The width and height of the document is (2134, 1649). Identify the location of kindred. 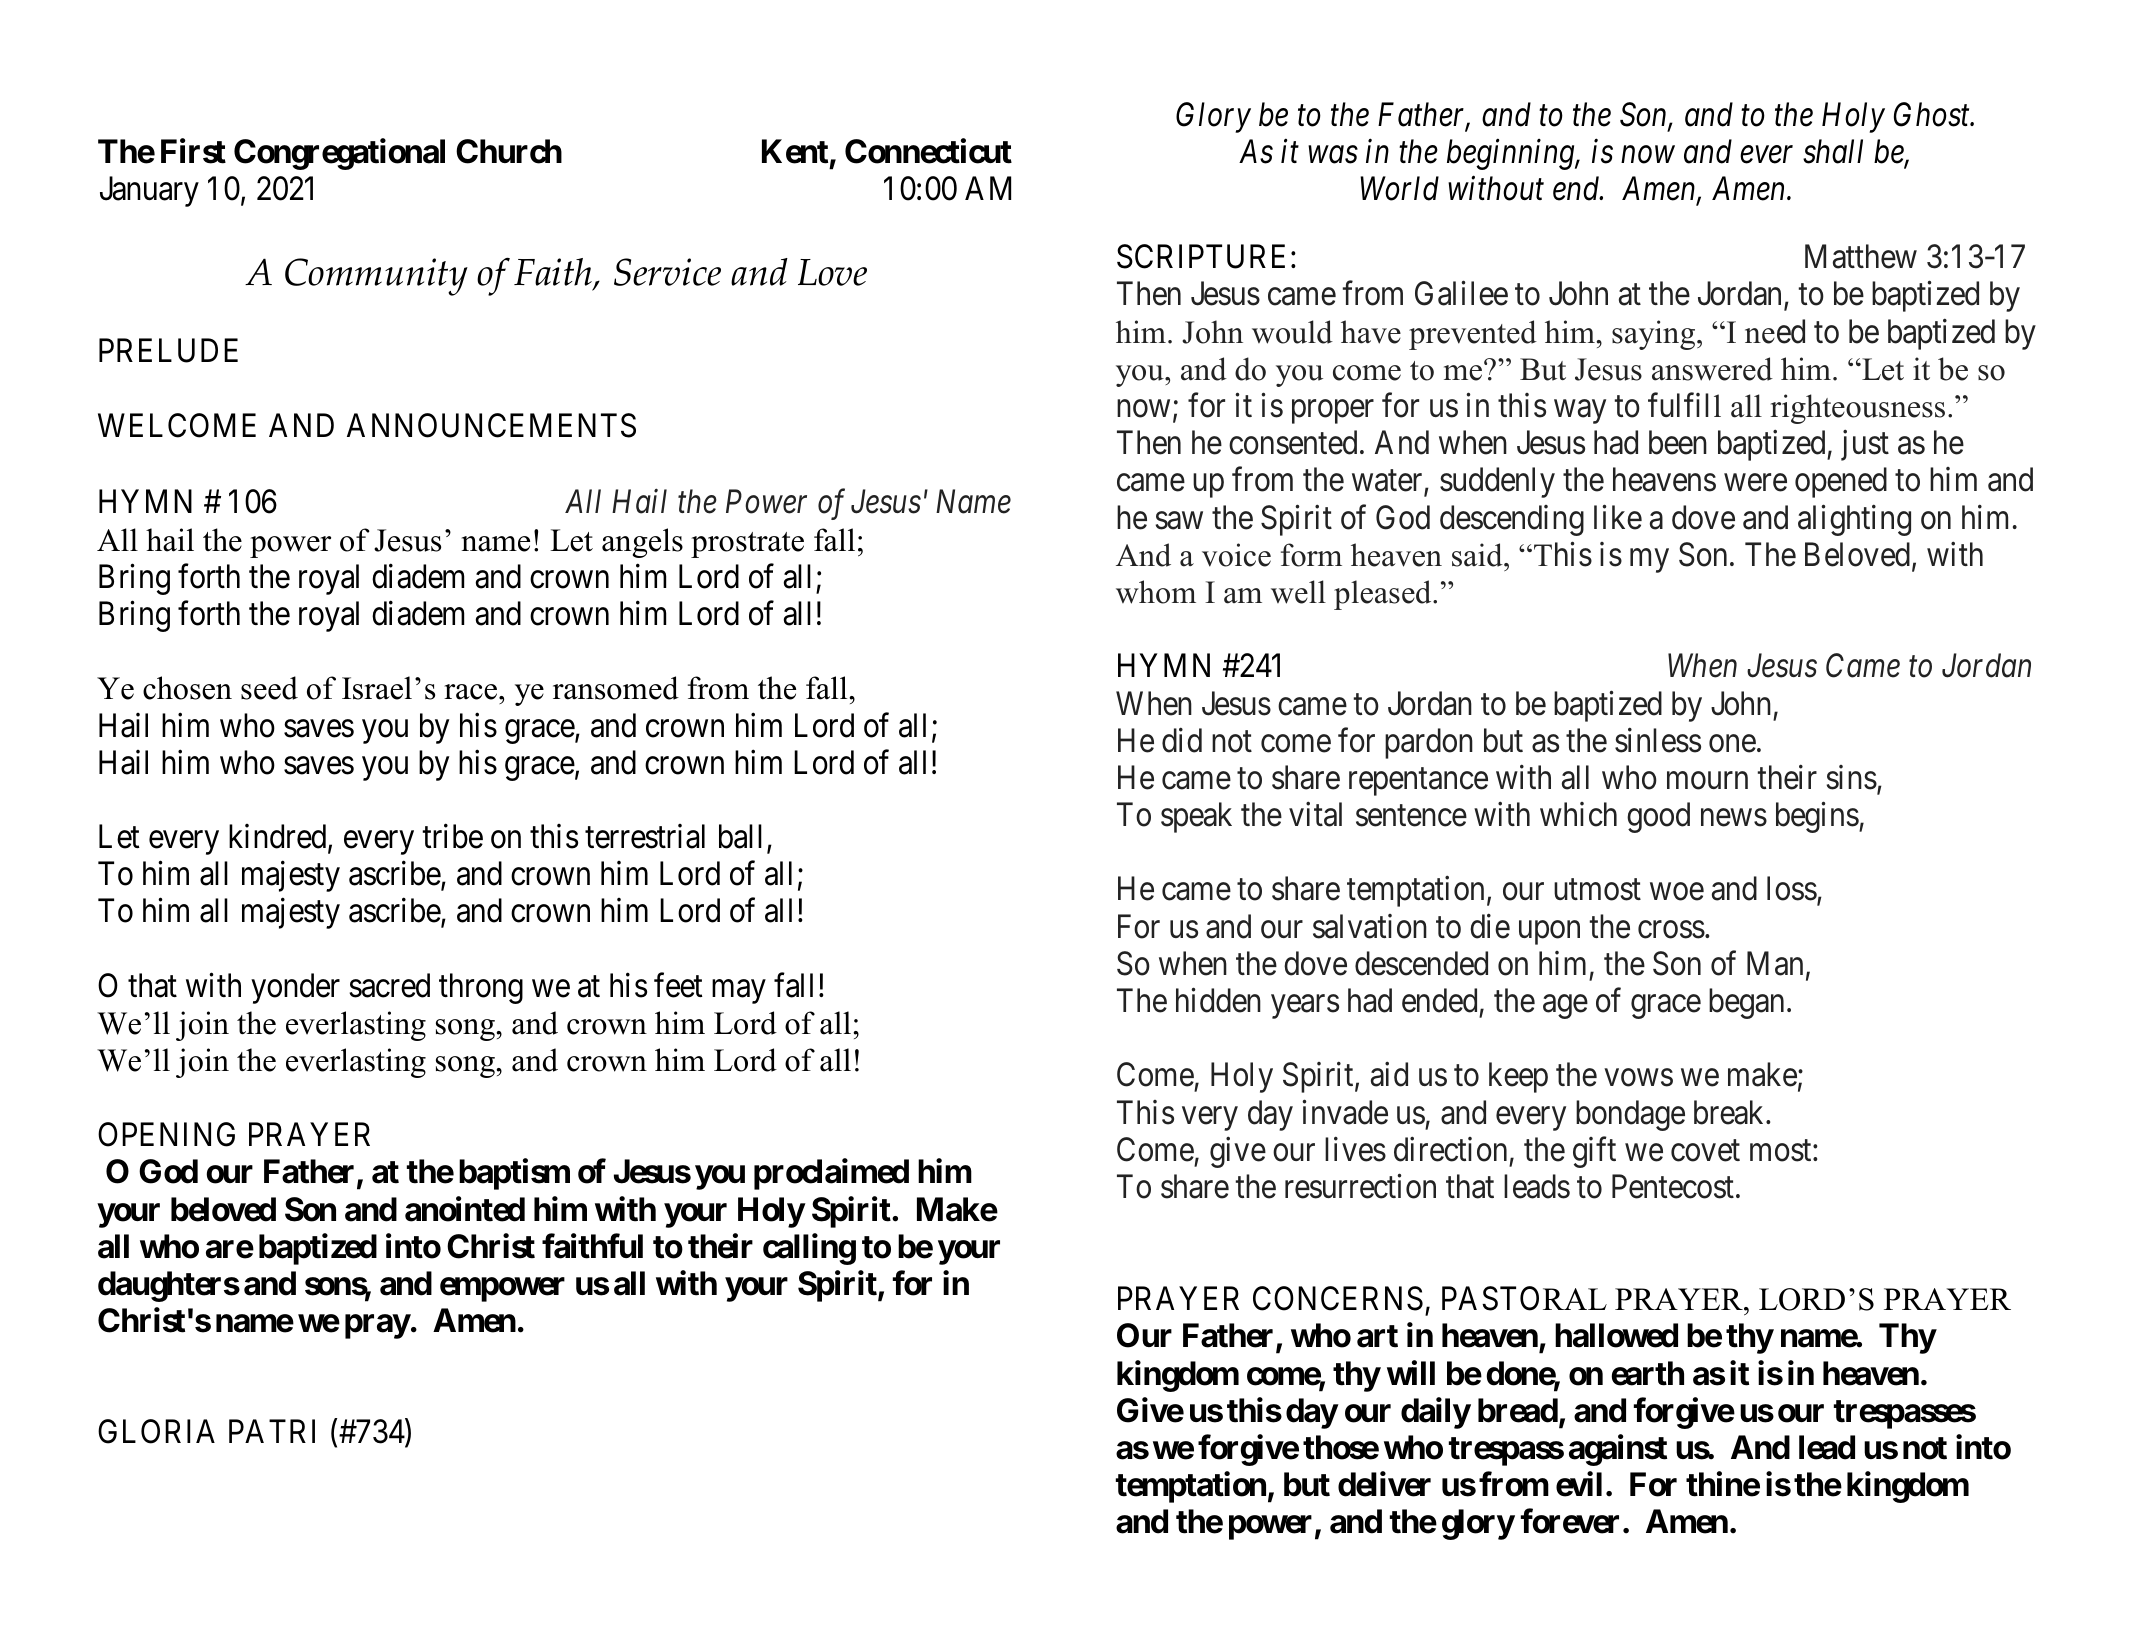
(279, 837).
